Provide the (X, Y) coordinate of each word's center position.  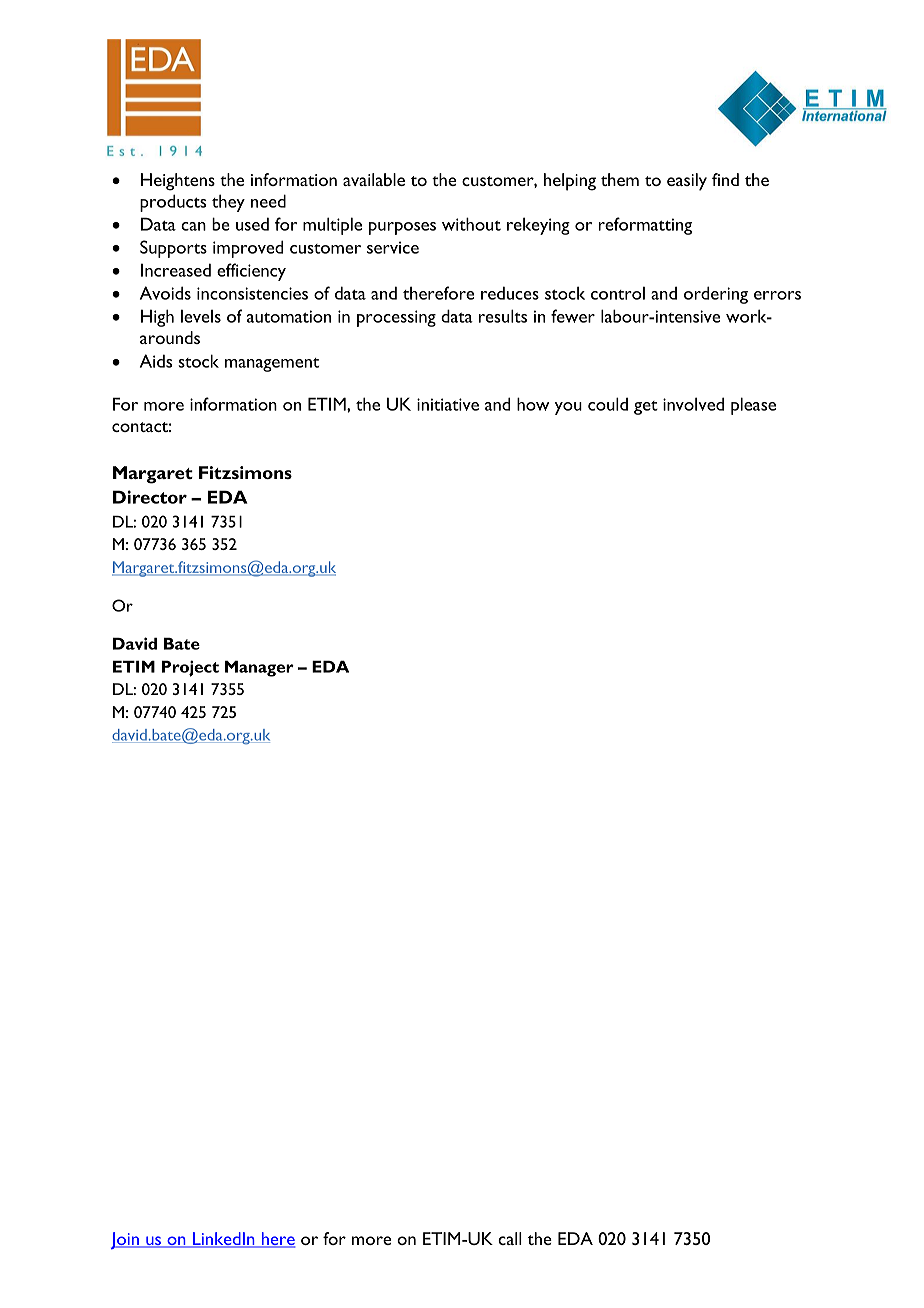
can (193, 226)
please (753, 406)
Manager (259, 668)
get (646, 408)
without (471, 224)
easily (687, 182)
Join (126, 1240)
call (510, 1238)
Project (190, 668)
